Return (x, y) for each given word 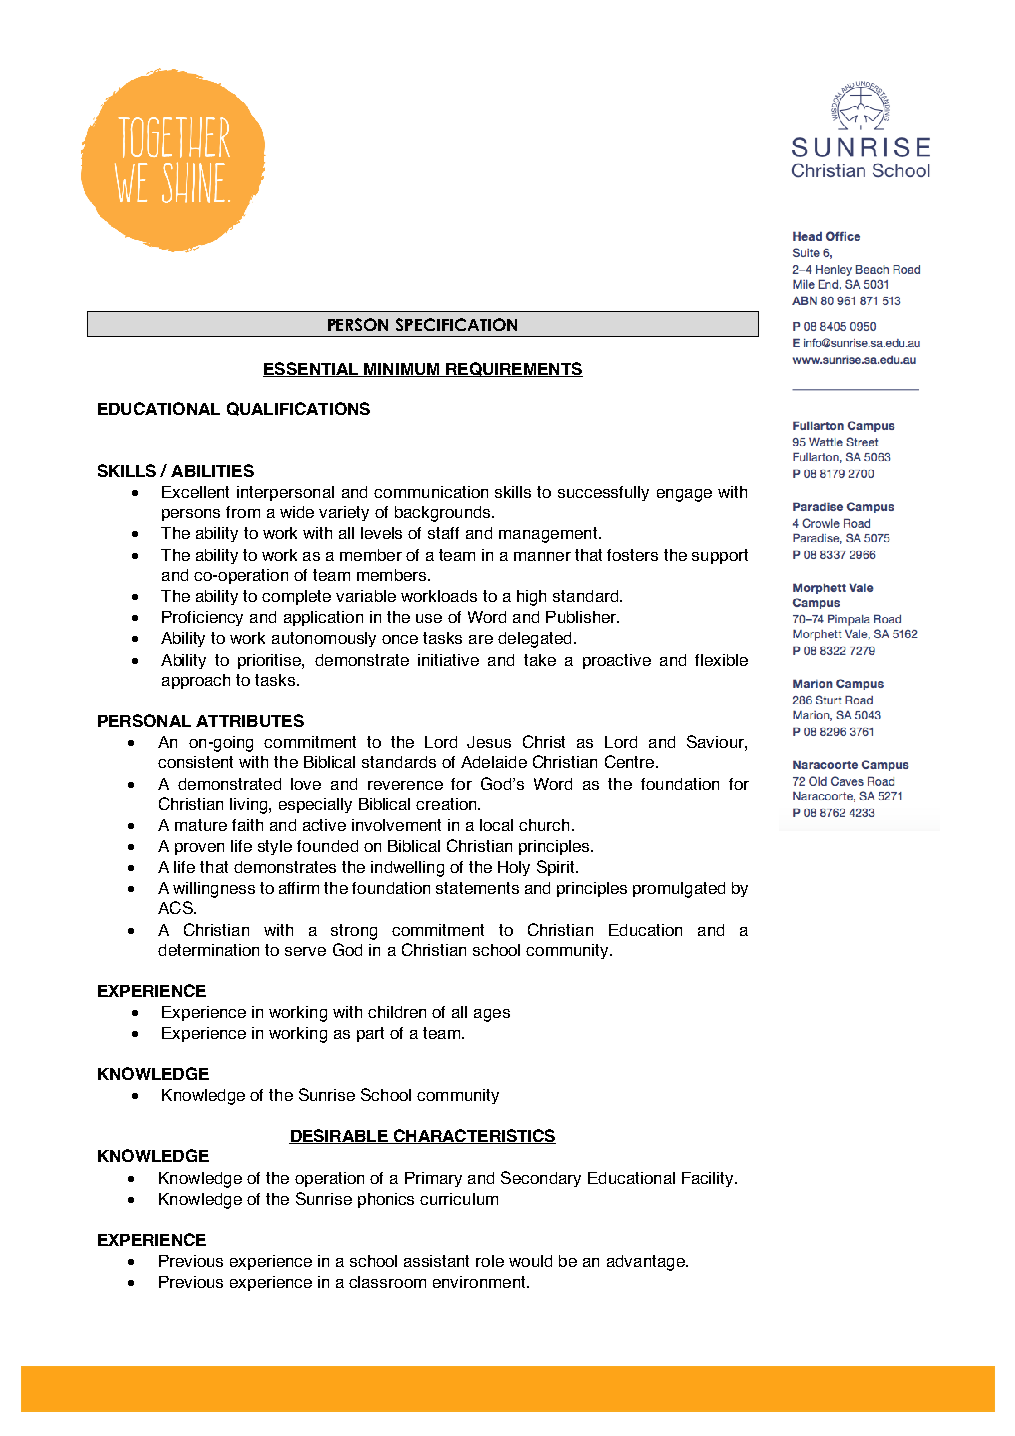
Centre (631, 761)
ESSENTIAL (312, 369)
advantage (647, 1263)
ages (492, 1015)
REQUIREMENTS (513, 369)
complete (296, 597)
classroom (387, 1282)
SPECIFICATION (456, 324)
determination (208, 950)
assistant (436, 1261)
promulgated (679, 890)
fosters (632, 555)
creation (447, 804)
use (429, 618)
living (250, 806)
